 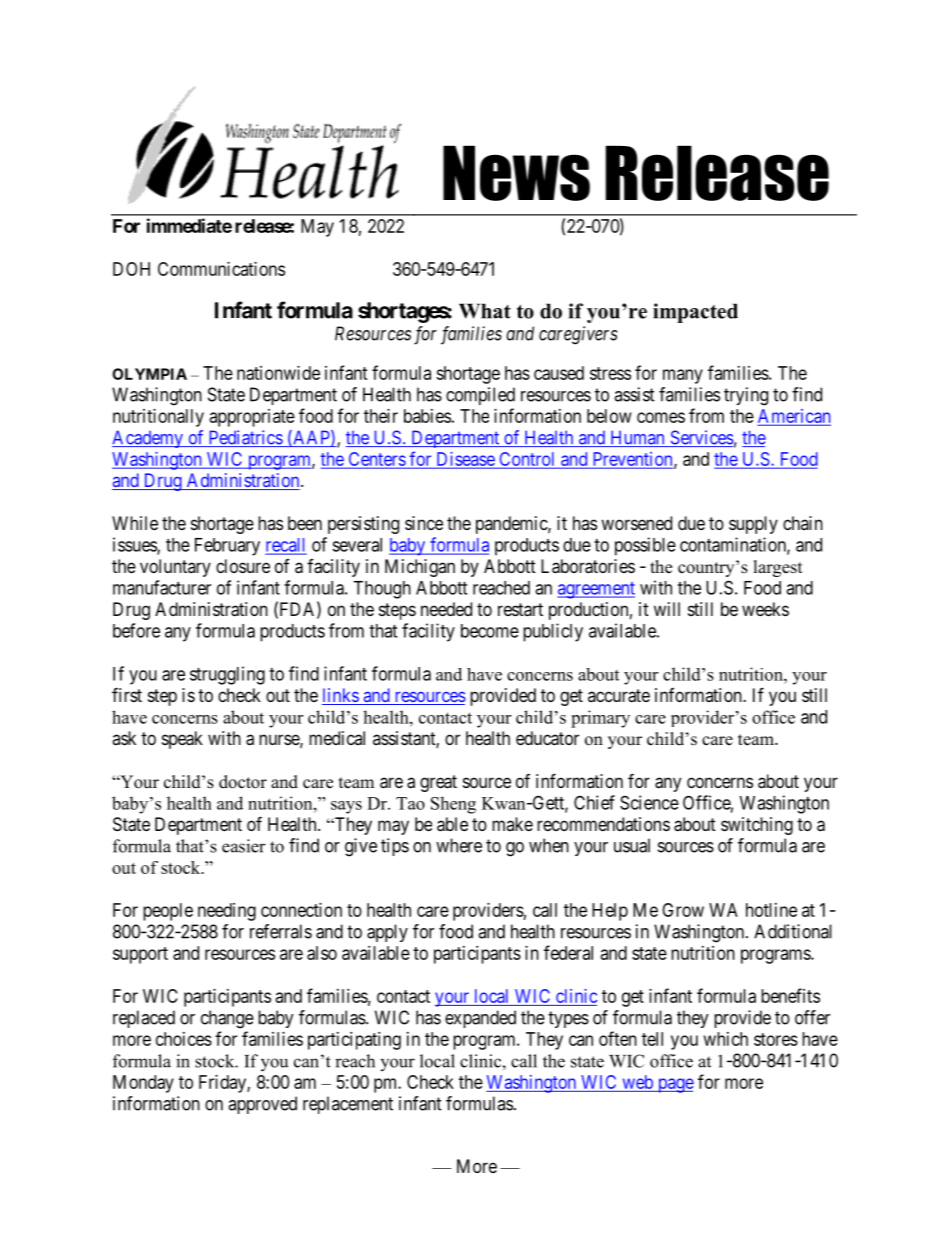 I want to click on Communications, so click(x=221, y=269).
